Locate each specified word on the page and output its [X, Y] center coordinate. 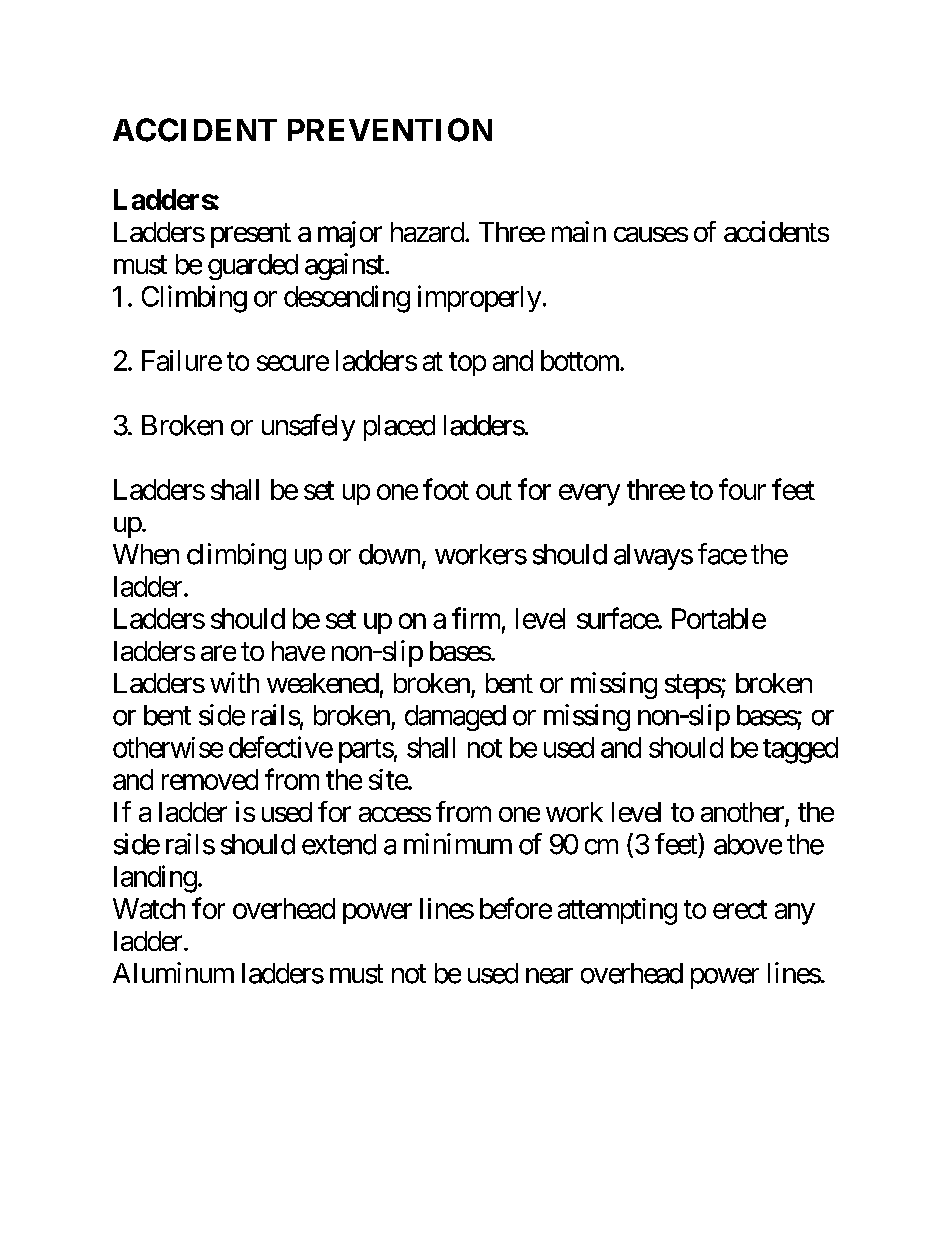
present [251, 235]
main [579, 231]
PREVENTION [390, 130]
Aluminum [173, 972]
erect [740, 909]
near [549, 976]
